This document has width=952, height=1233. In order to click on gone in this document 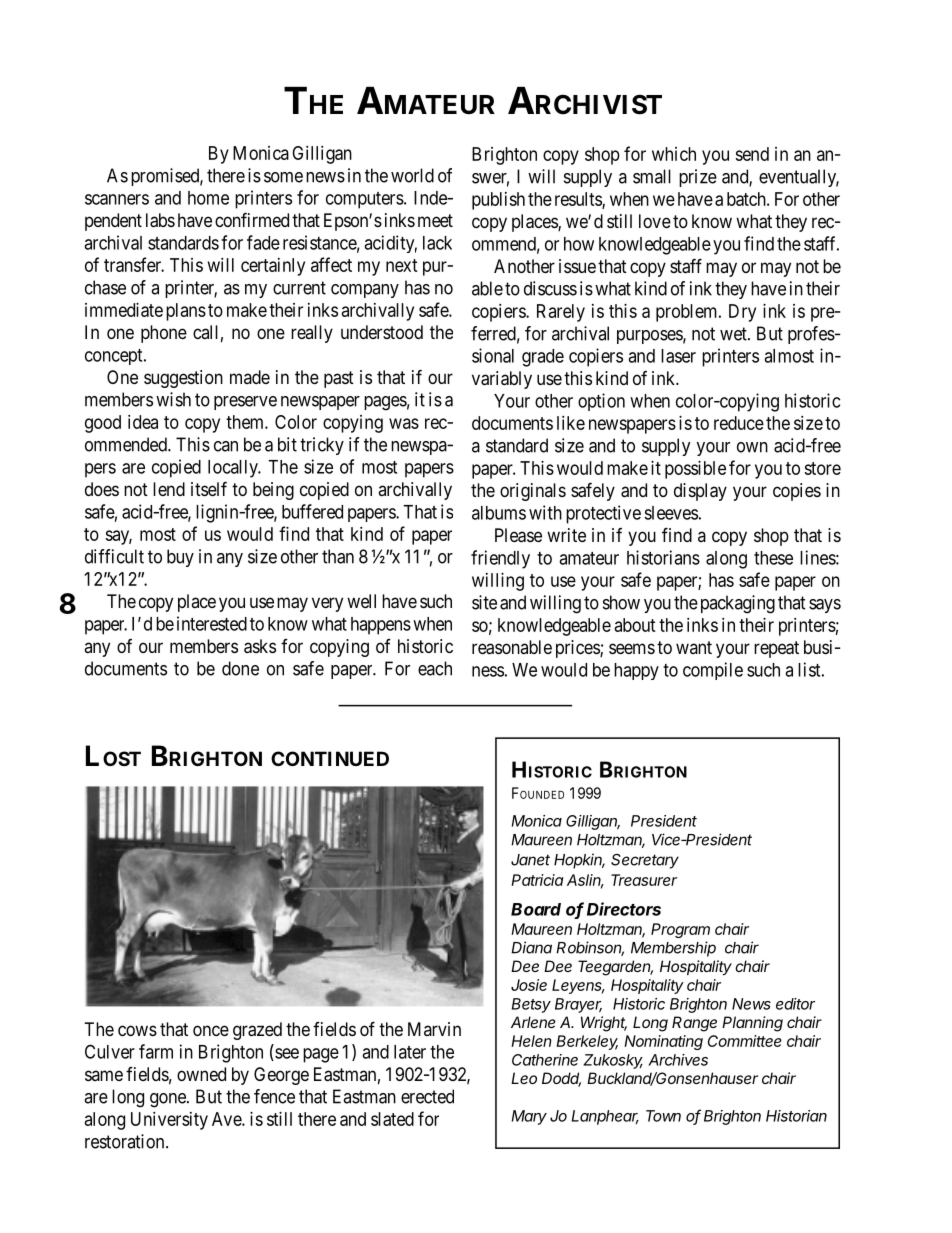, I will do `click(169, 1100)`.
